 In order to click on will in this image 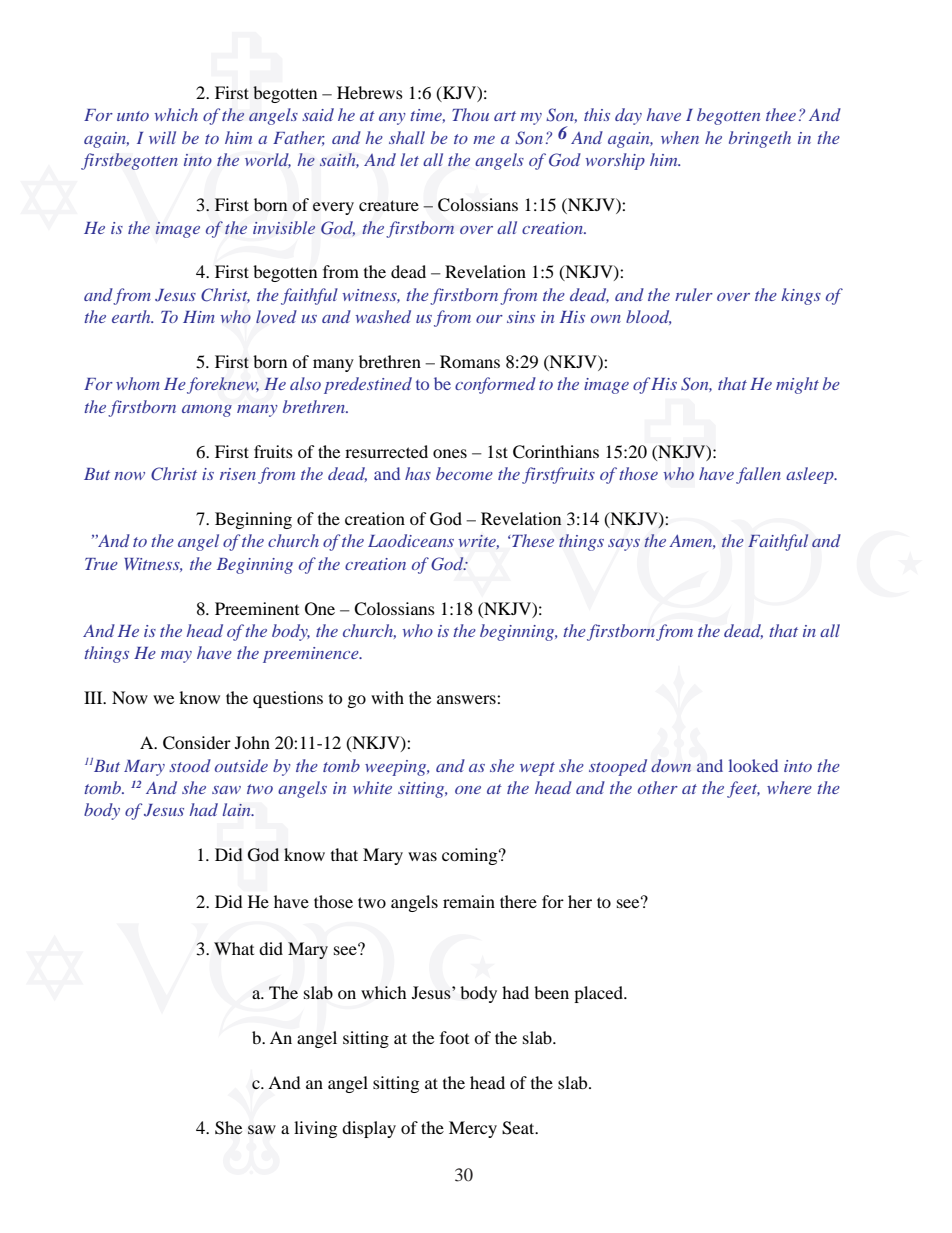, I will do `click(162, 137)`.
